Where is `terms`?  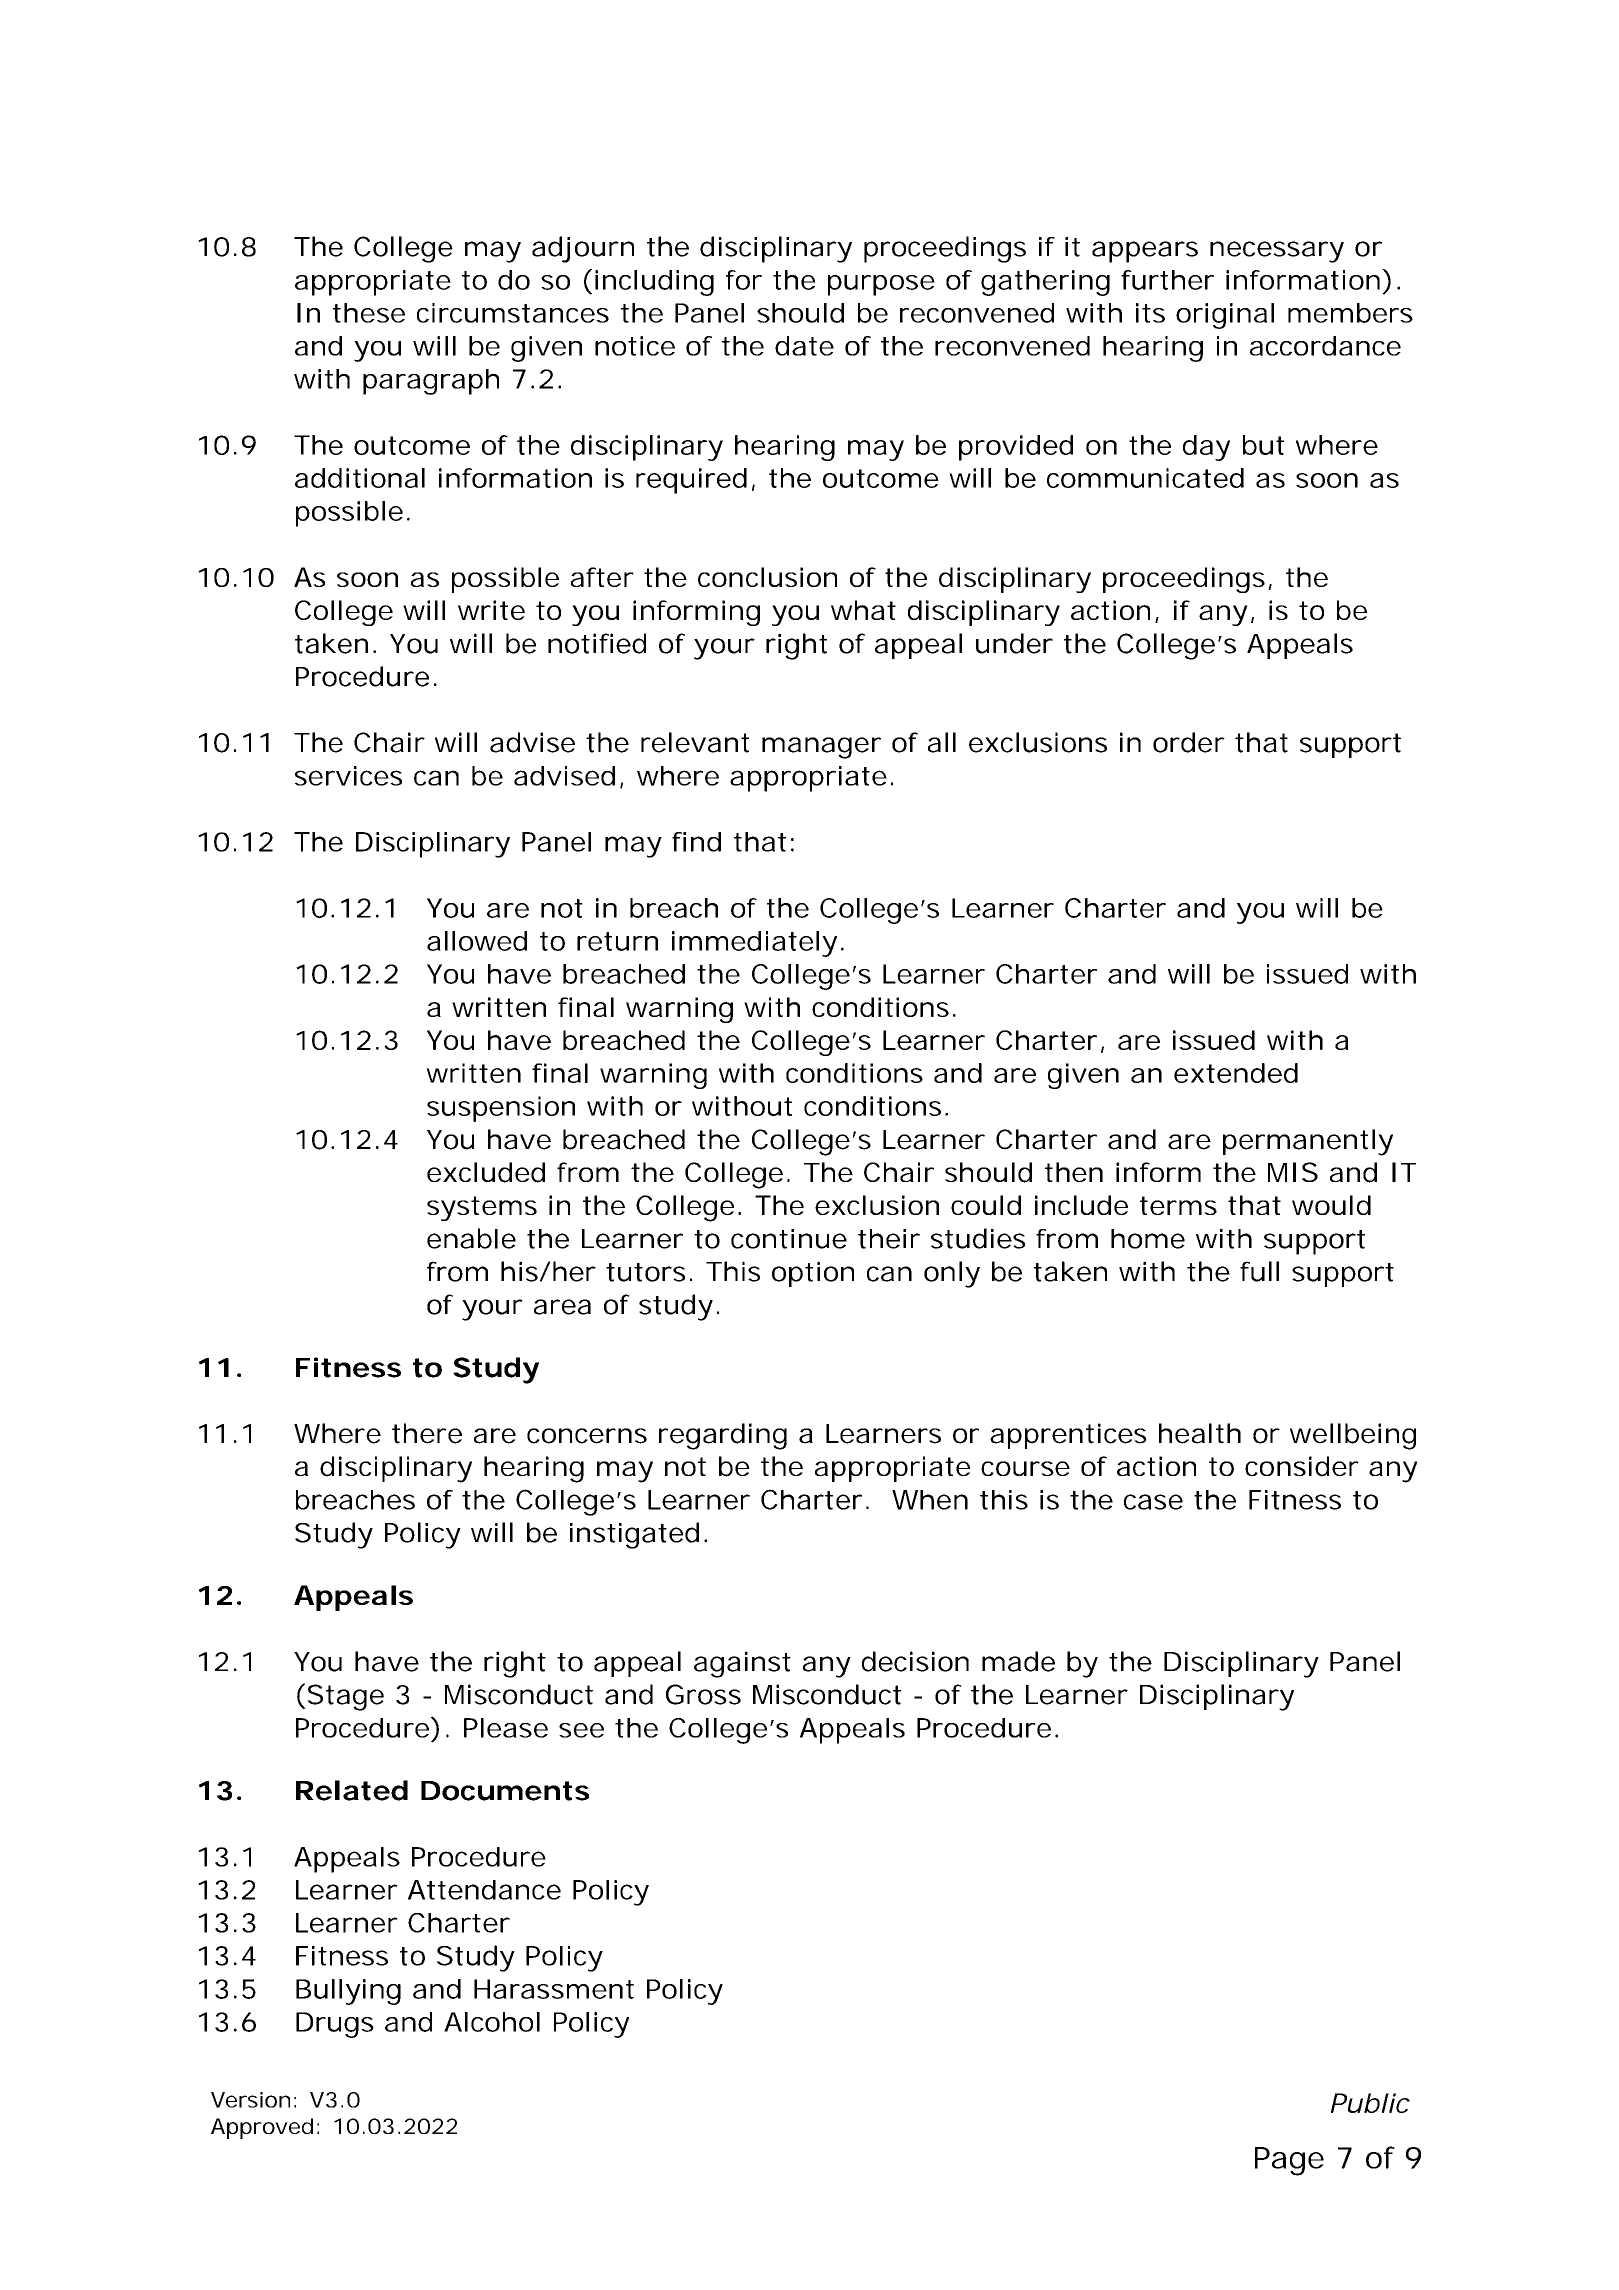
terms is located at coordinates (1178, 1205).
